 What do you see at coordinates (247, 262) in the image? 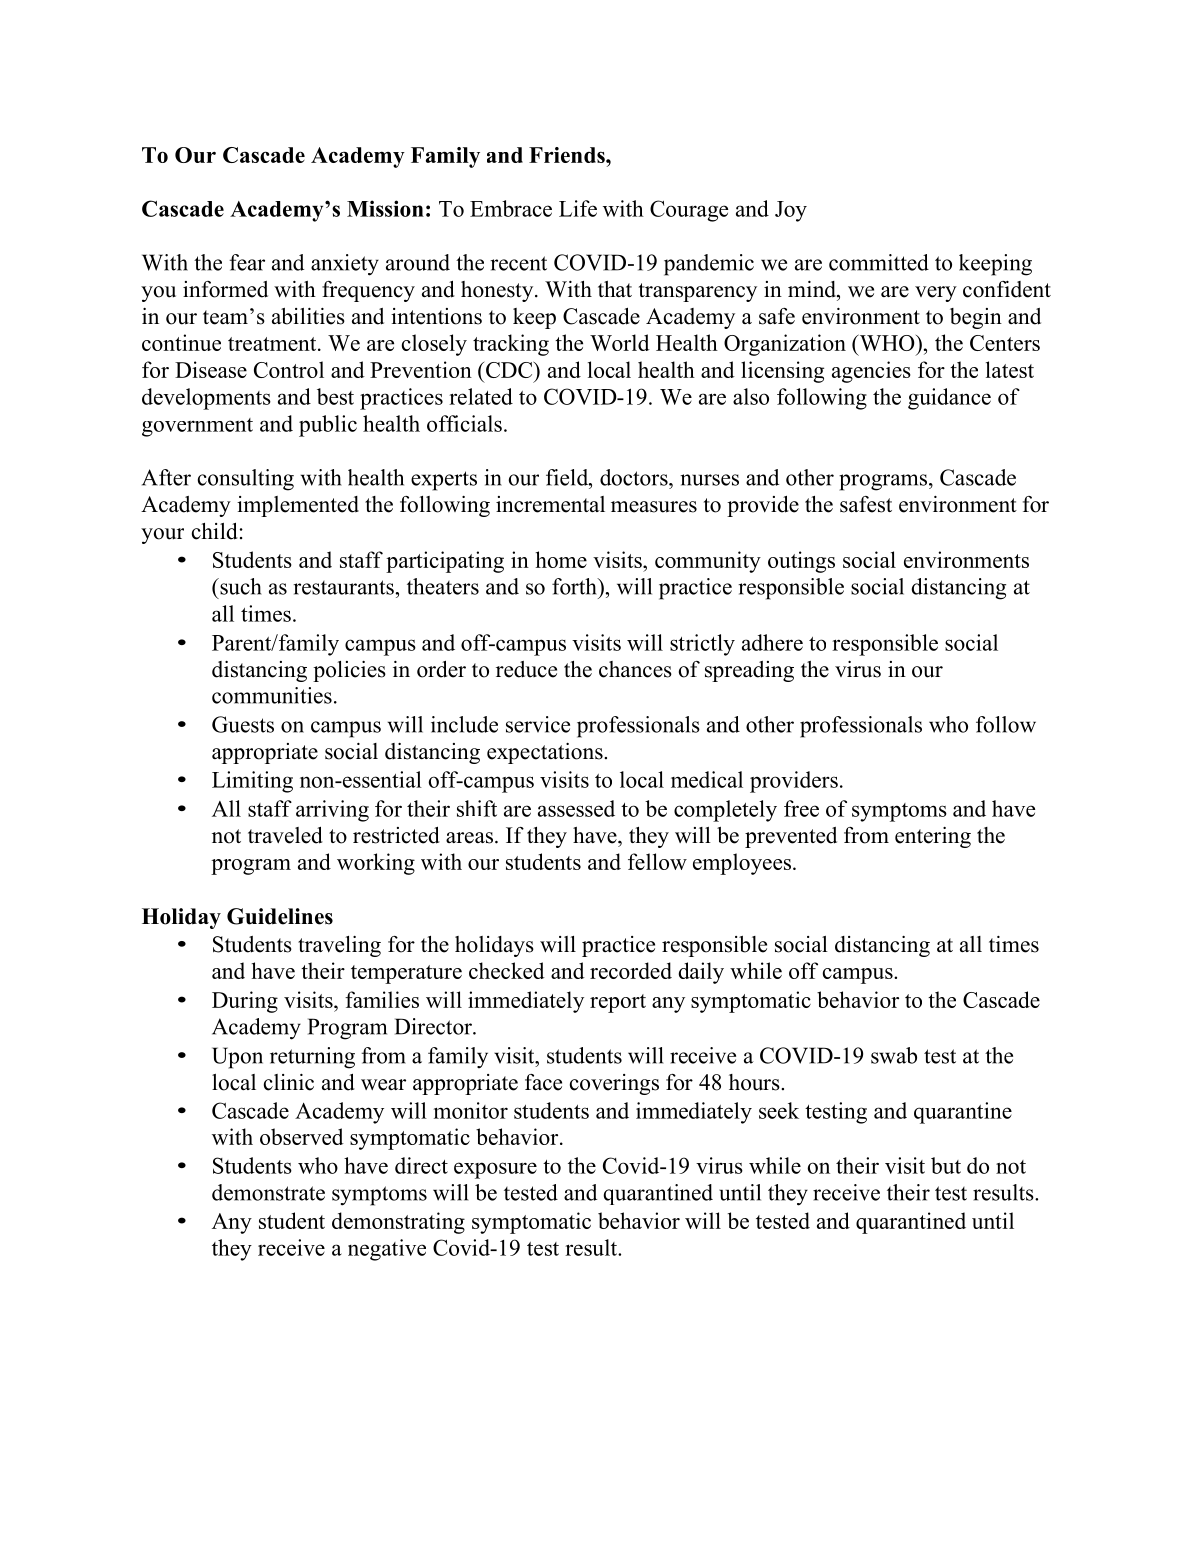
I see `fear` at bounding box center [247, 262].
